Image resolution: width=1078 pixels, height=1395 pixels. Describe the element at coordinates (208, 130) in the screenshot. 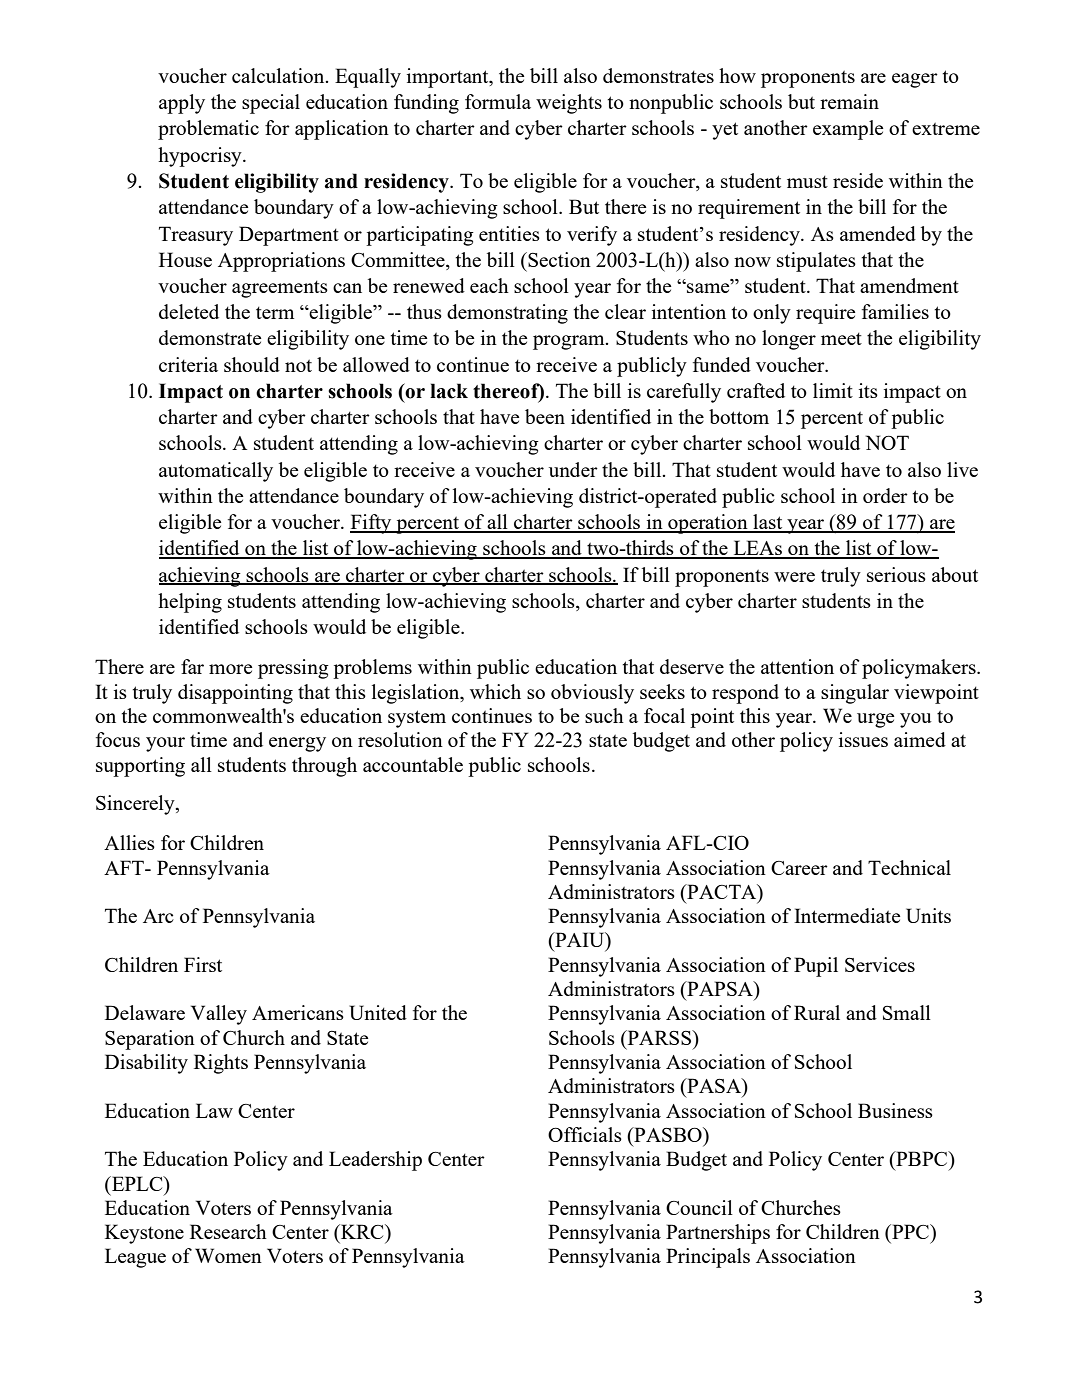

I see `problematic` at that location.
